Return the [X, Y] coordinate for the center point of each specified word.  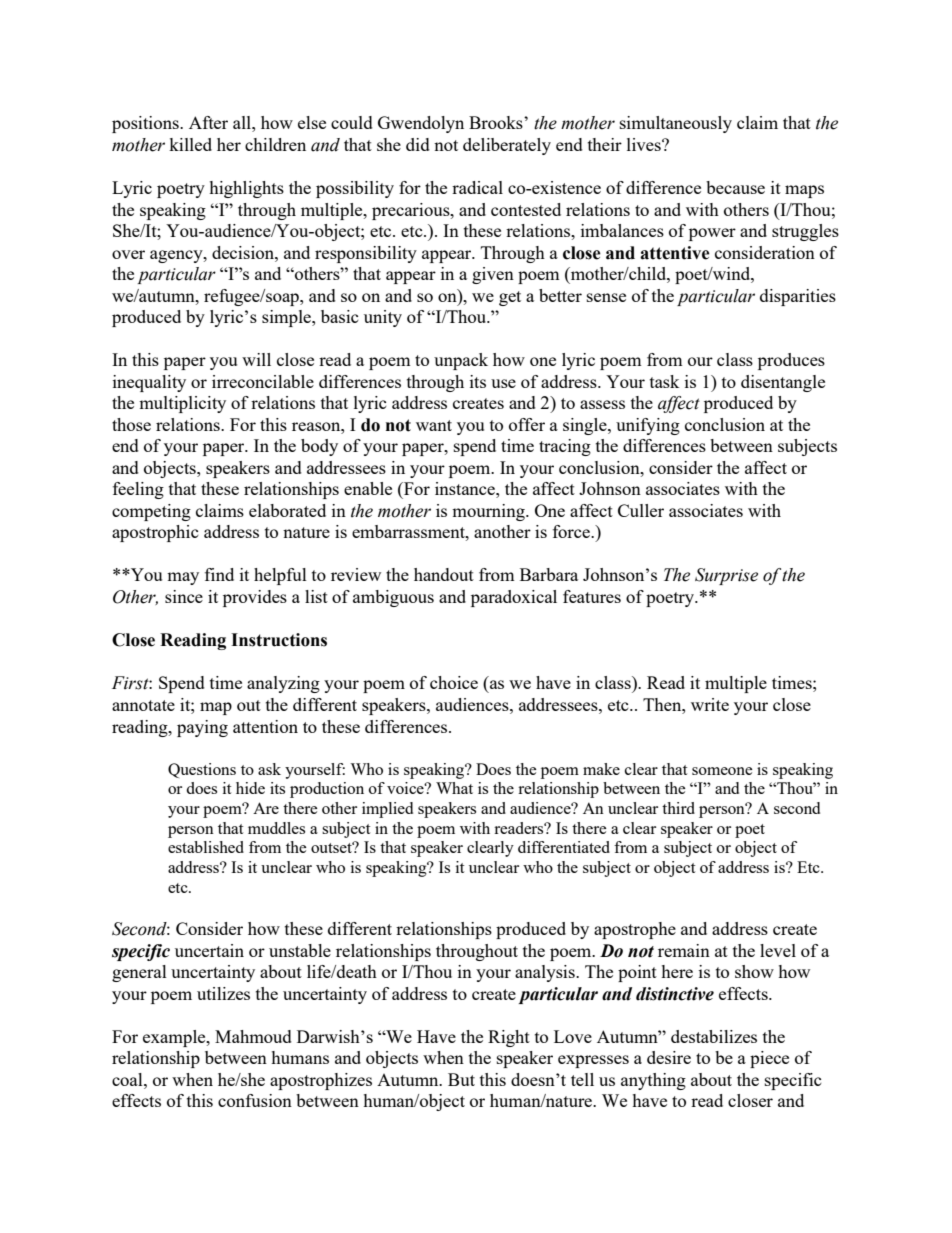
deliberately [507, 146]
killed [190, 144]
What [454, 788]
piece [769, 1059]
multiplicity [182, 404]
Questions [202, 770]
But [461, 1079]
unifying [648, 426]
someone [722, 771]
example [175, 1038]
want [434, 425]
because [735, 187]
